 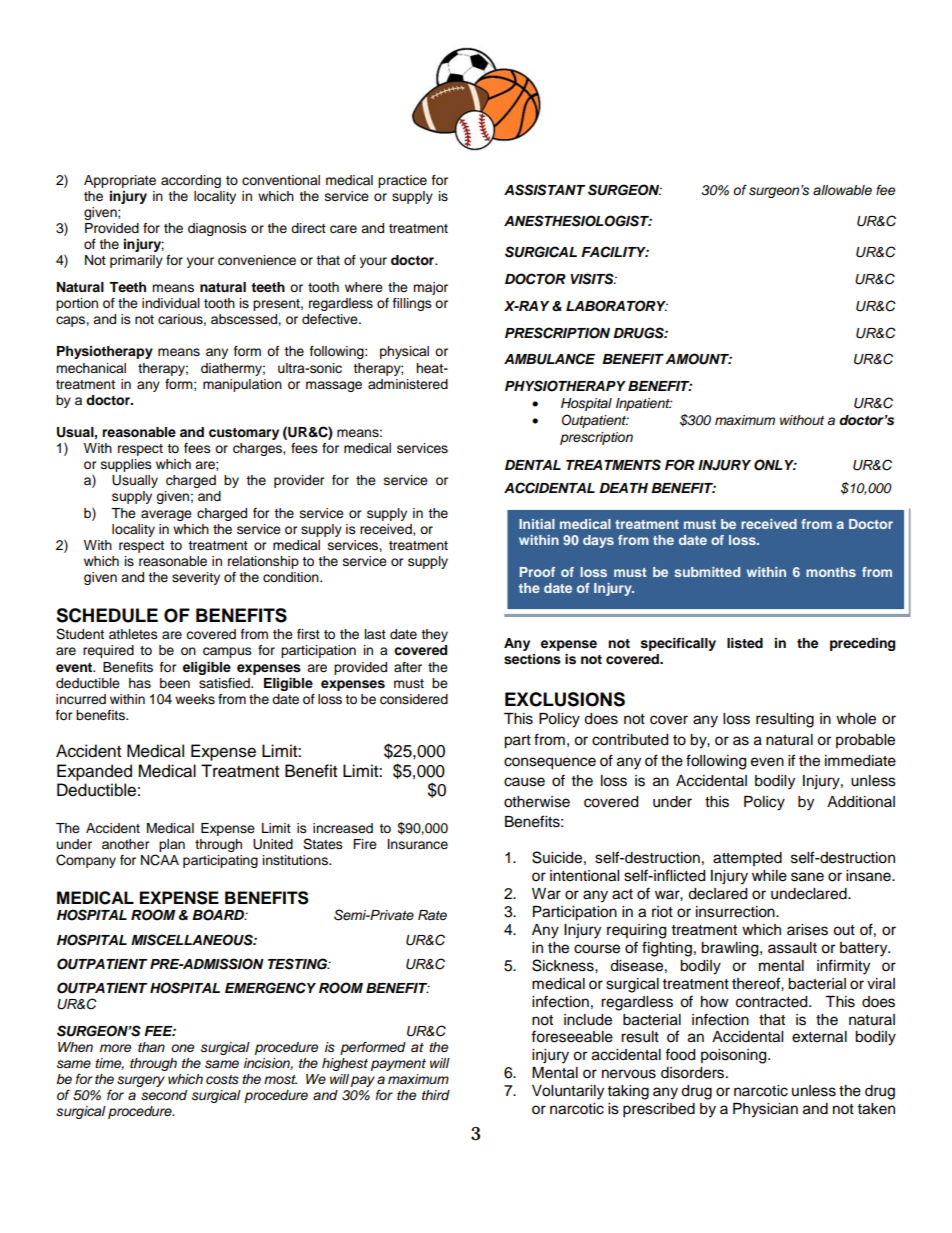 I want to click on while, so click(x=769, y=876).
